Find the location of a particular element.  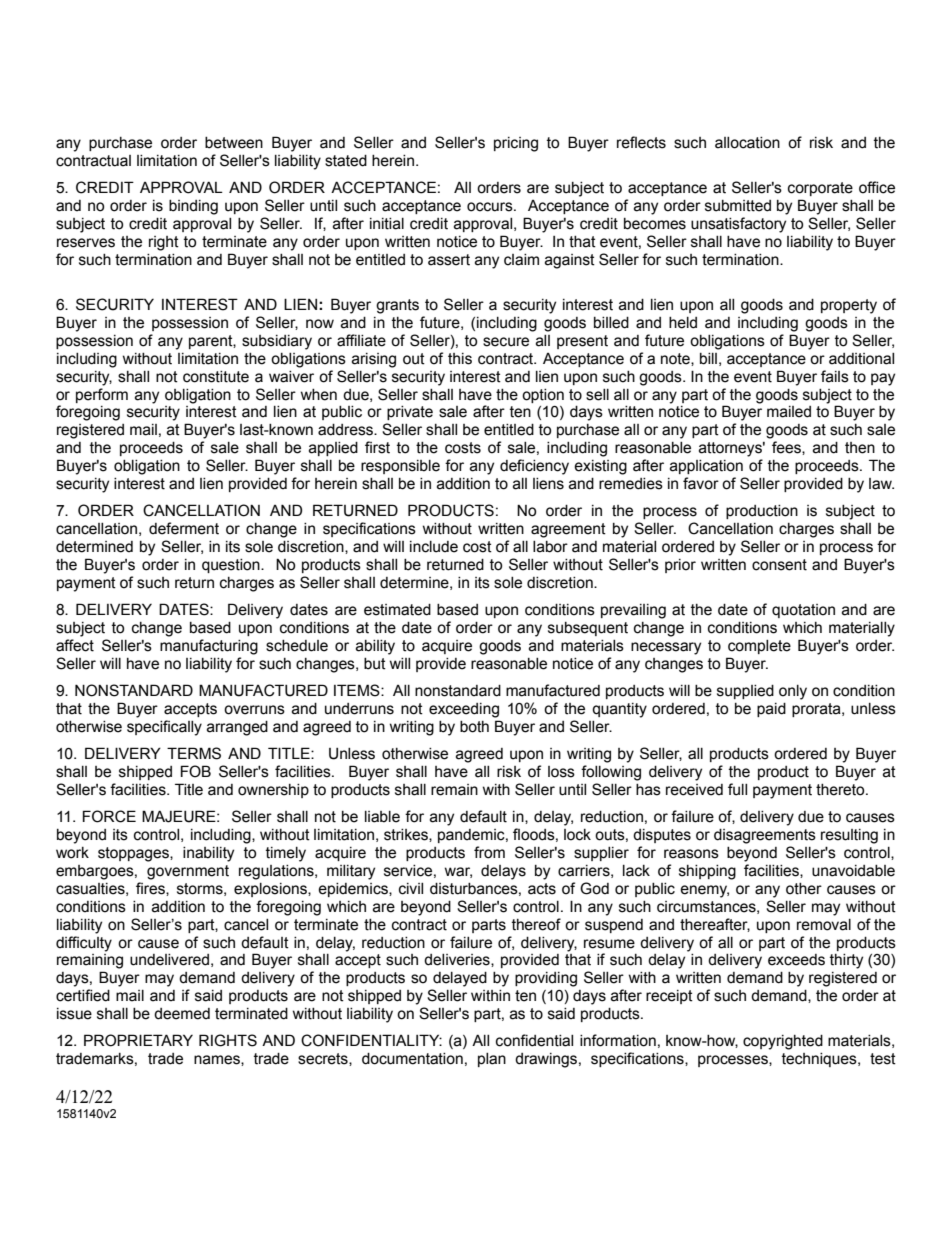

TERMS is located at coordinates (194, 753).
